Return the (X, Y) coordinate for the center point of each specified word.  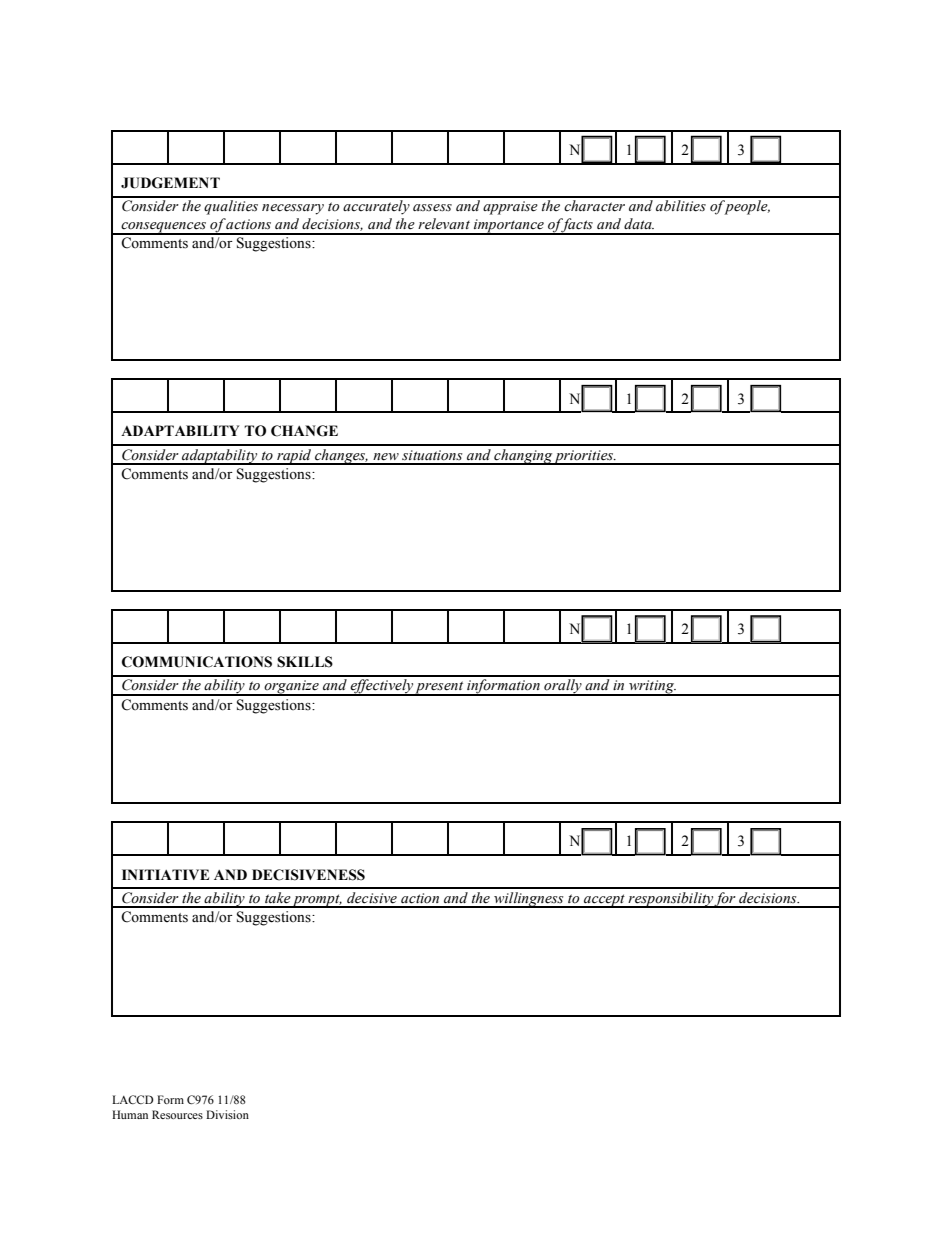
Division (227, 1114)
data (639, 223)
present (440, 688)
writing (652, 688)
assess (432, 208)
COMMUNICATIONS (197, 662)
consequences (164, 228)
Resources (177, 1114)
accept (604, 901)
